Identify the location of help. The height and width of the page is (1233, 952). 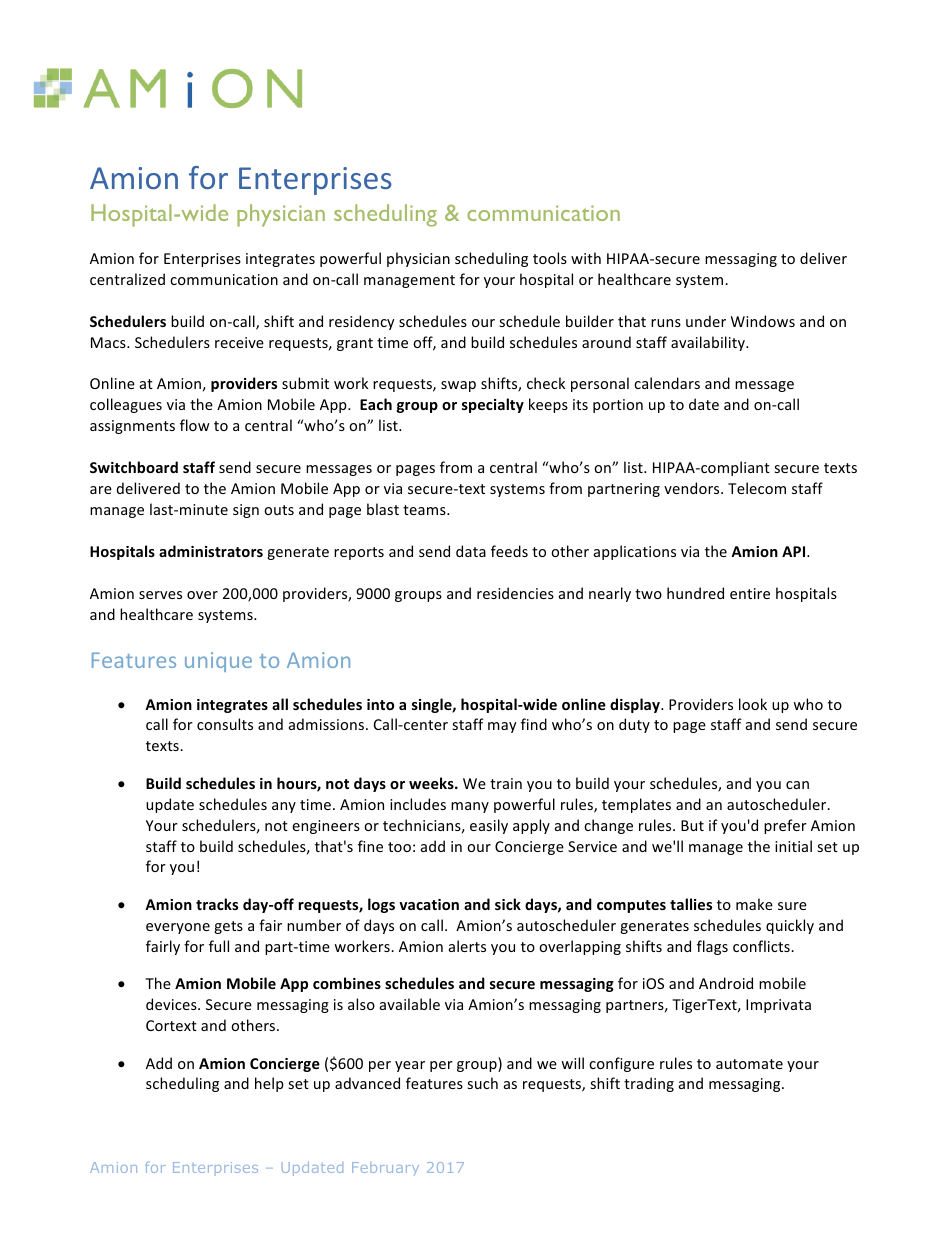
(269, 1084).
